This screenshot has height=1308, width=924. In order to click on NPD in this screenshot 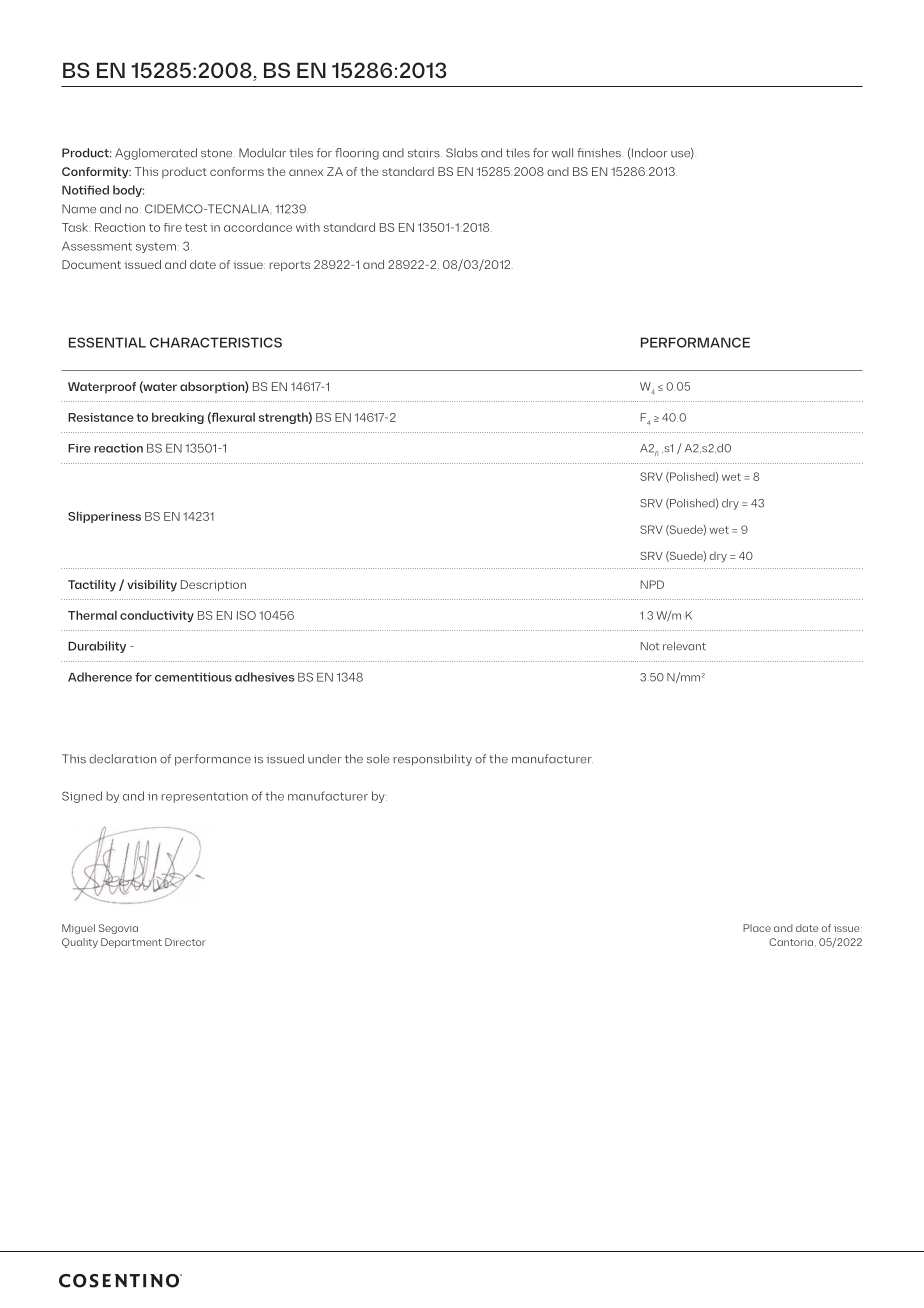, I will do `click(652, 584)`.
